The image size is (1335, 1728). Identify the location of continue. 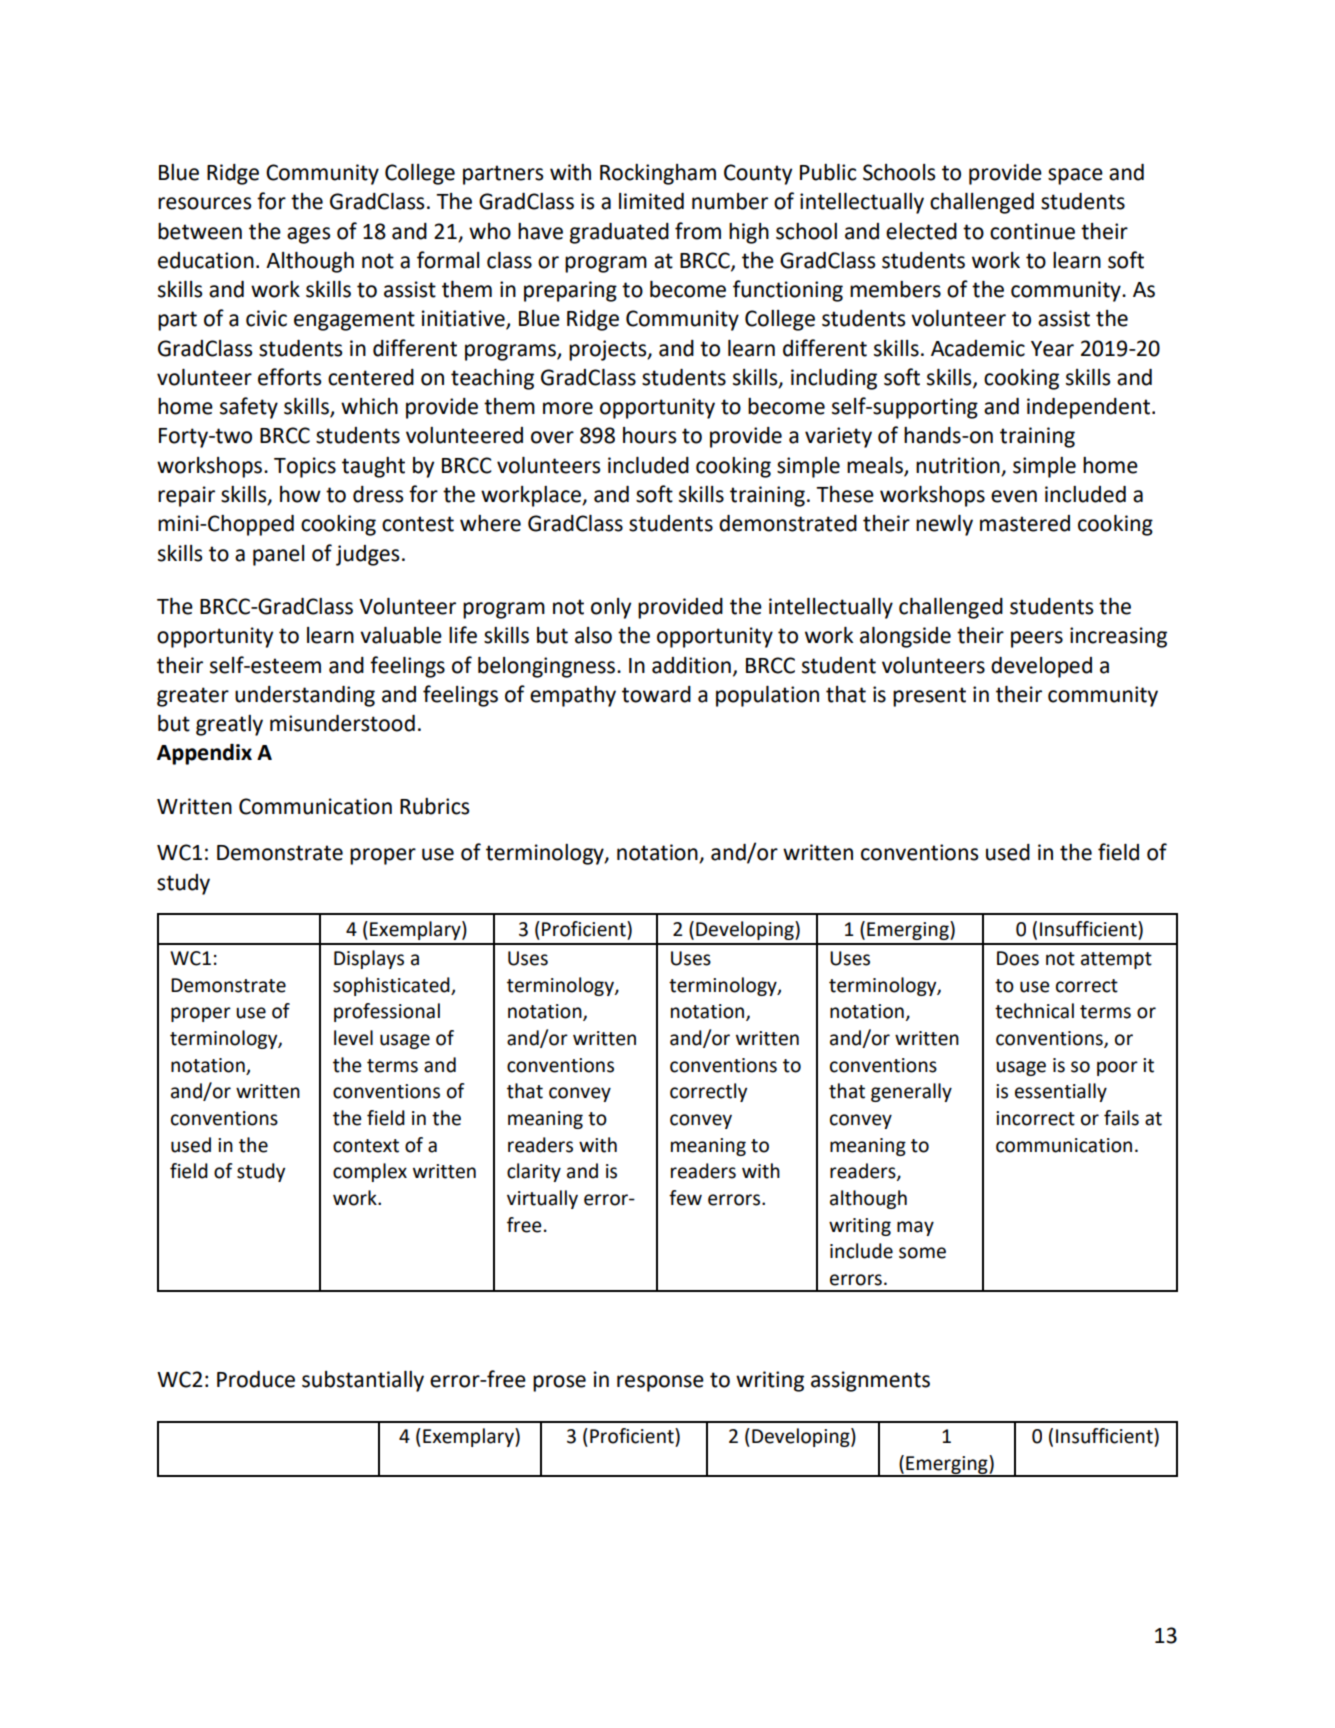
(1032, 231).
